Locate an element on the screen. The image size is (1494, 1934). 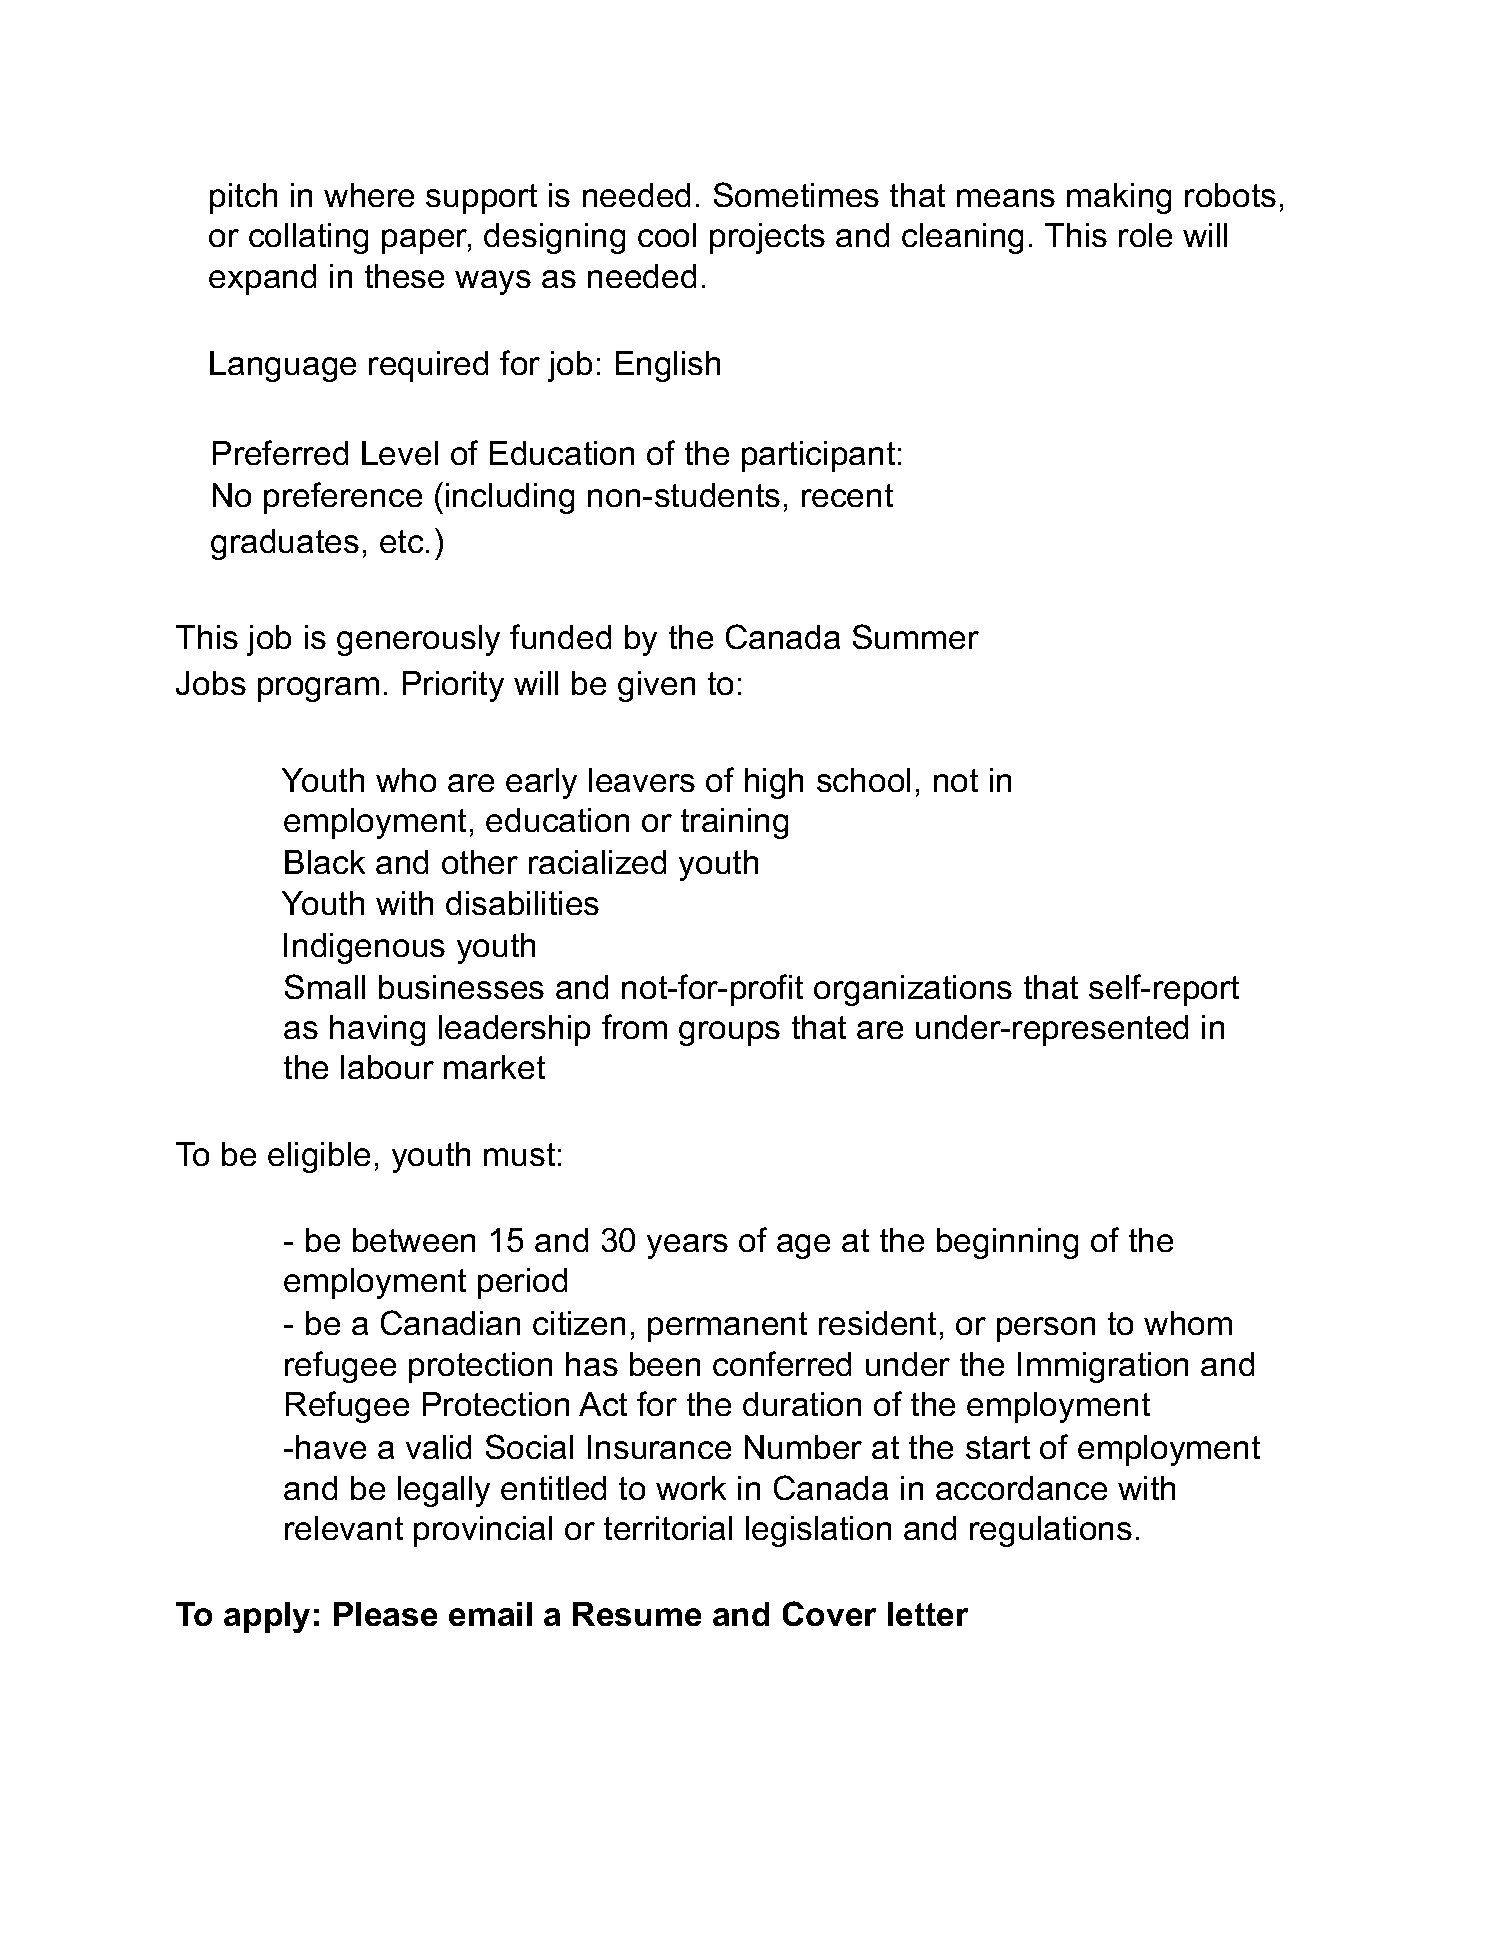
territorial is located at coordinates (668, 1528).
